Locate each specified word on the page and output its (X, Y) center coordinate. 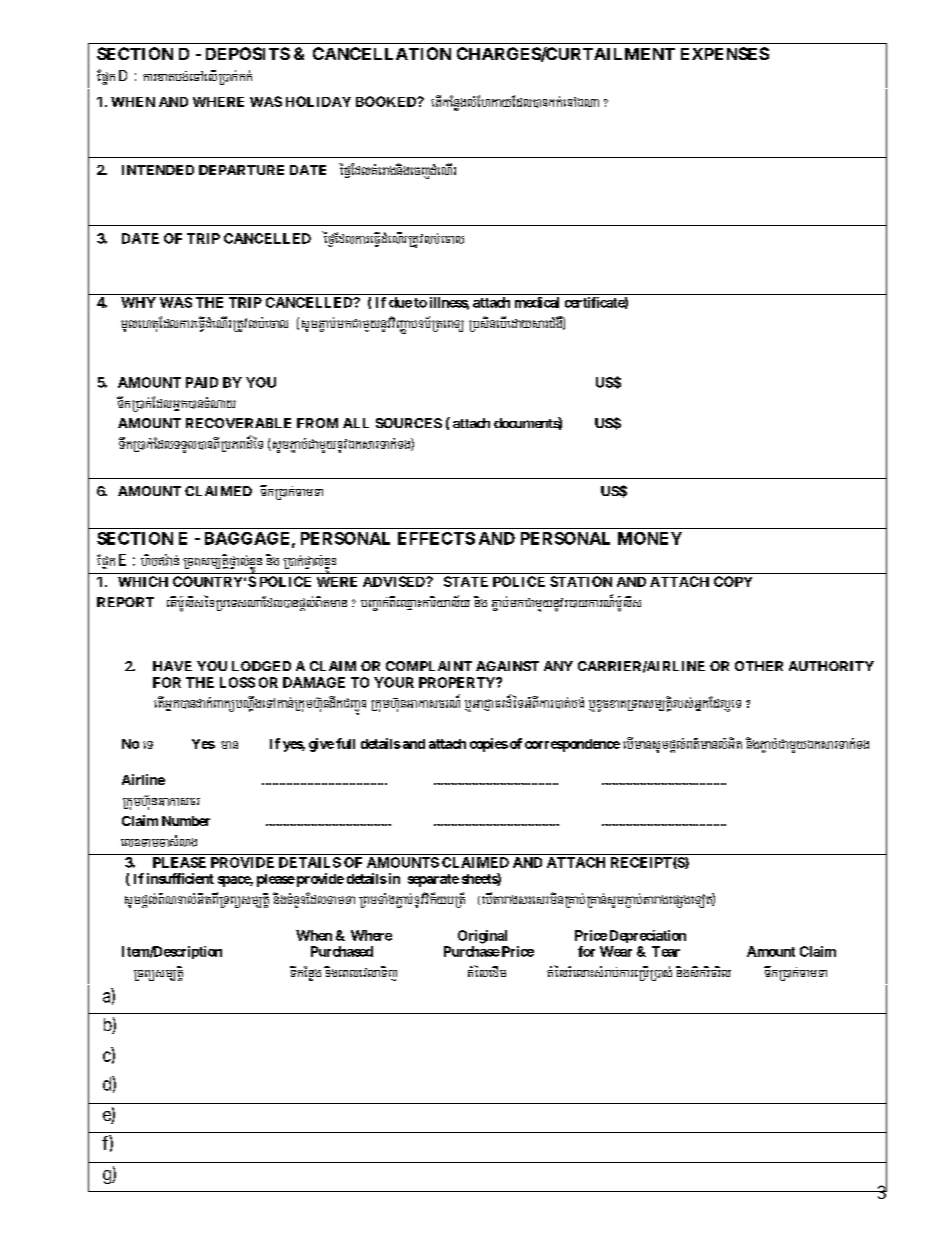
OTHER (759, 666)
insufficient (180, 878)
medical (537, 302)
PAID (202, 382)
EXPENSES (725, 53)
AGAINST (507, 666)
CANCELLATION (382, 53)
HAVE (172, 666)
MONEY (650, 538)
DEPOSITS (248, 53)
